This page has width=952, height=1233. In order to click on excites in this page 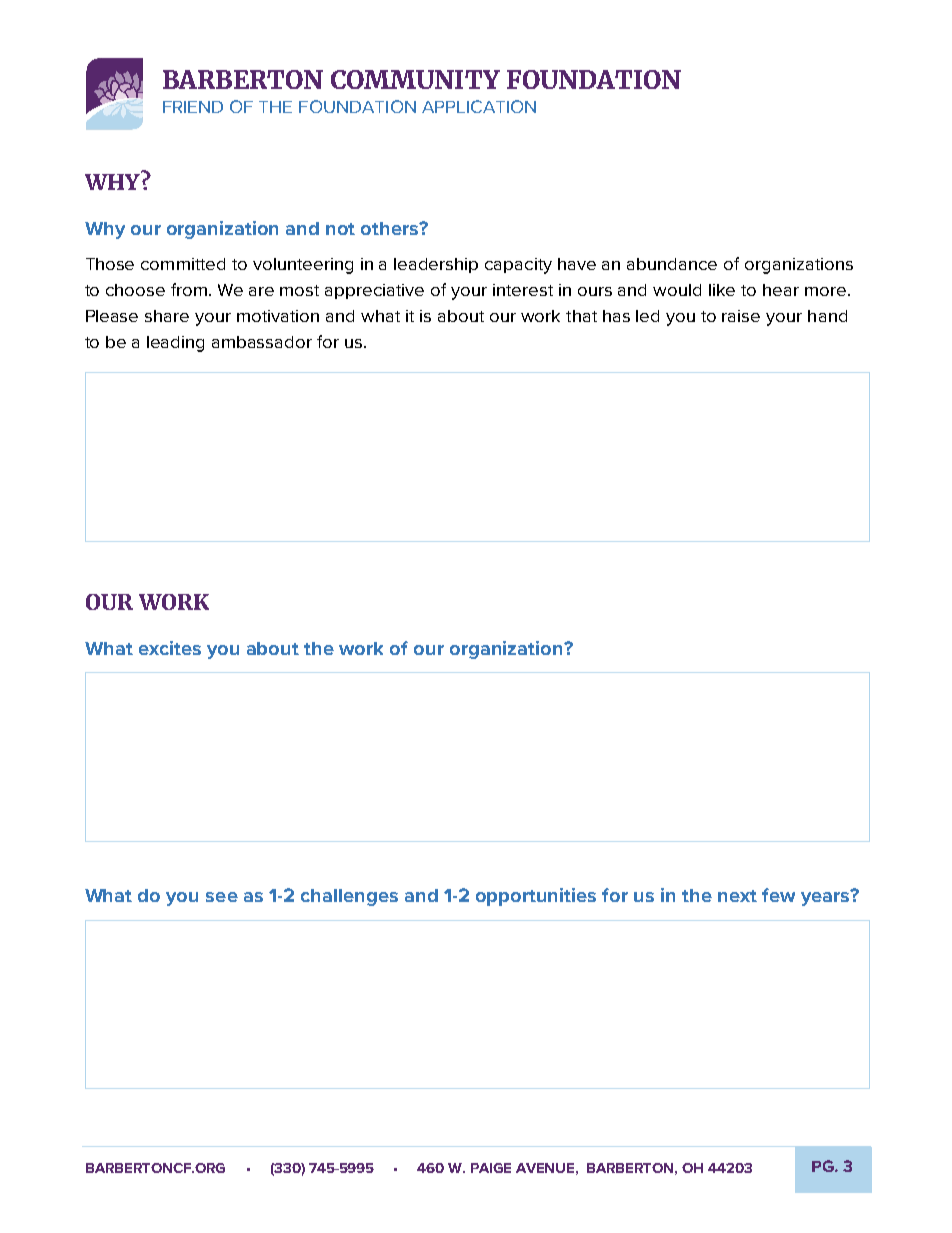, I will do `click(170, 648)`.
